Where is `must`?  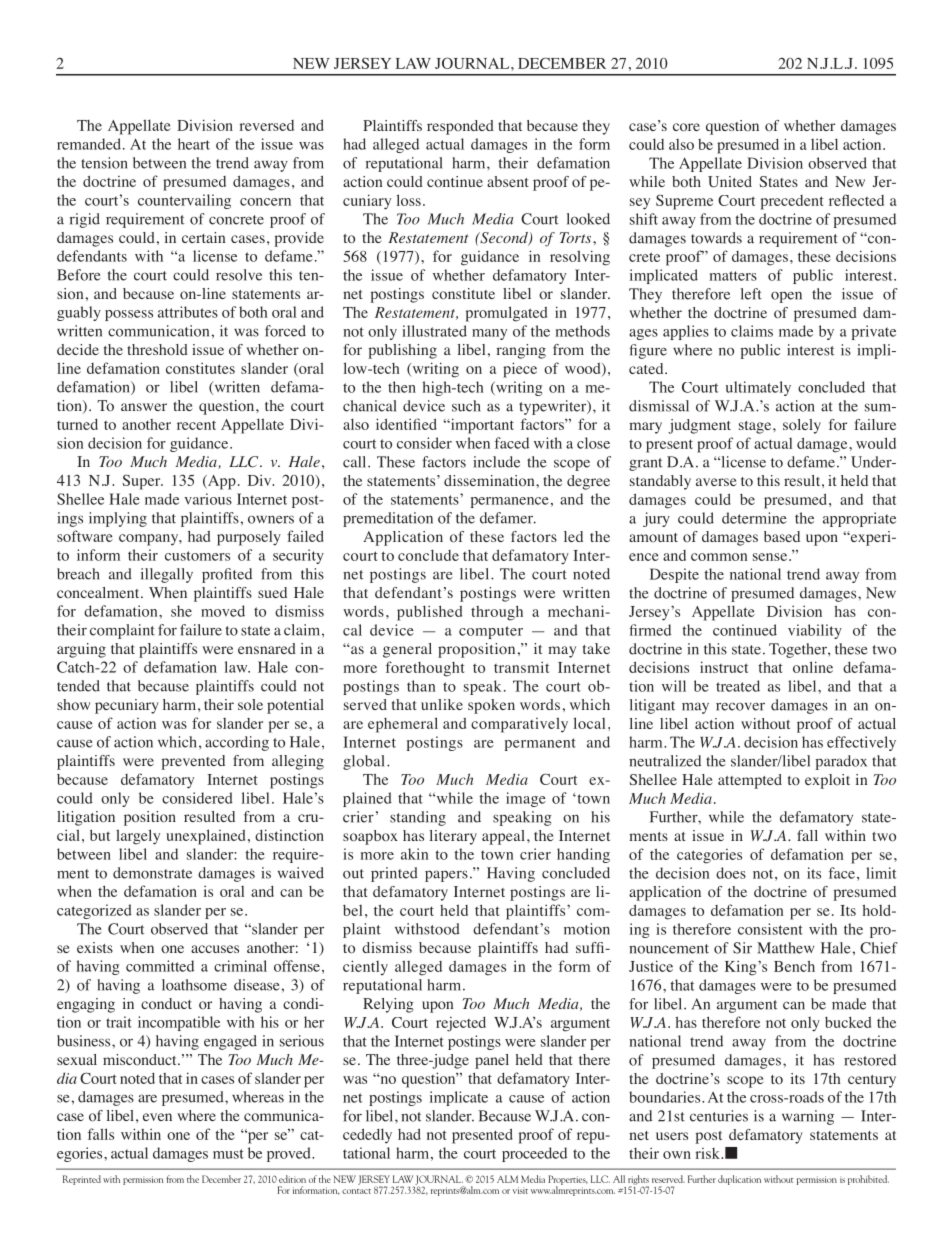 must is located at coordinates (228, 1154).
